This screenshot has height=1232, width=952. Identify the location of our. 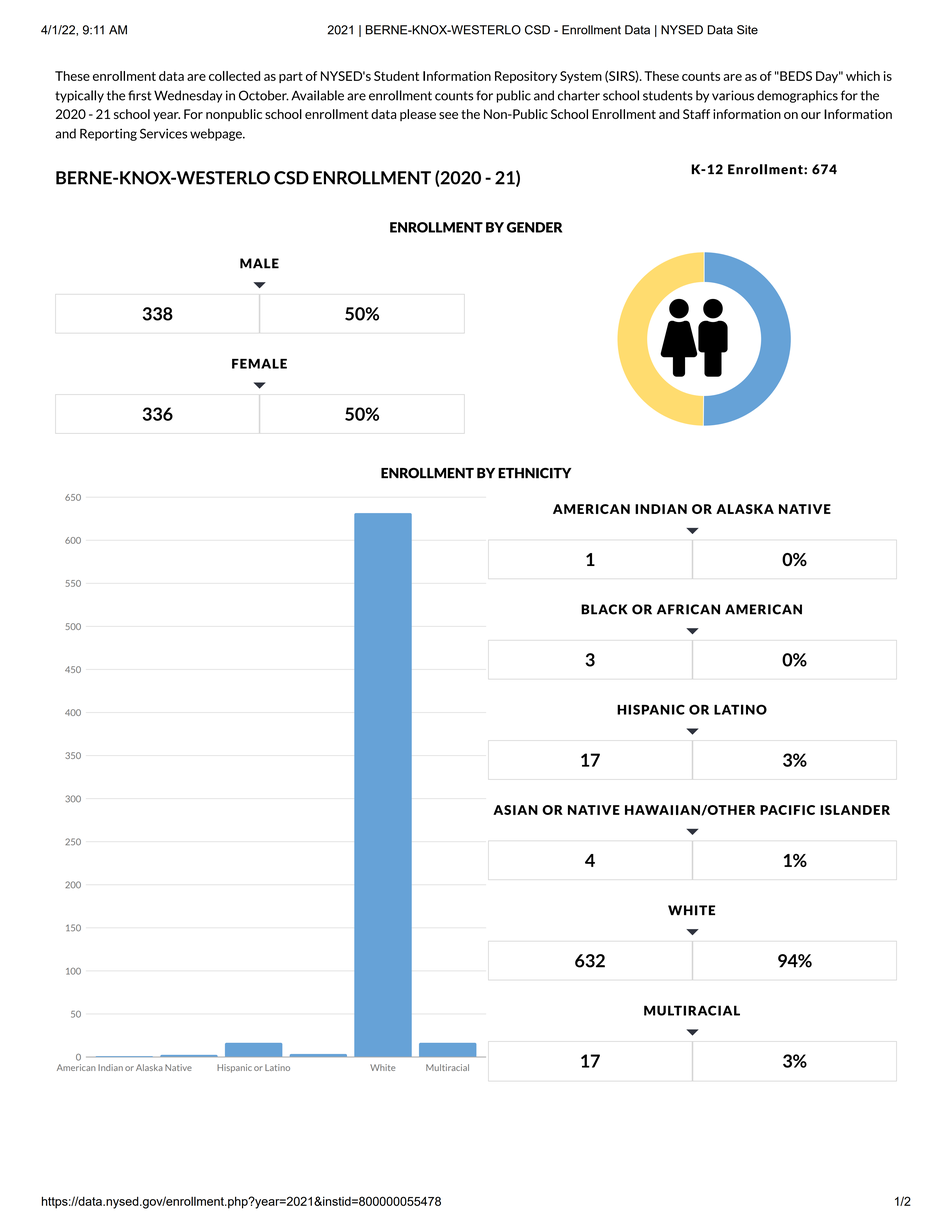
(811, 115).
